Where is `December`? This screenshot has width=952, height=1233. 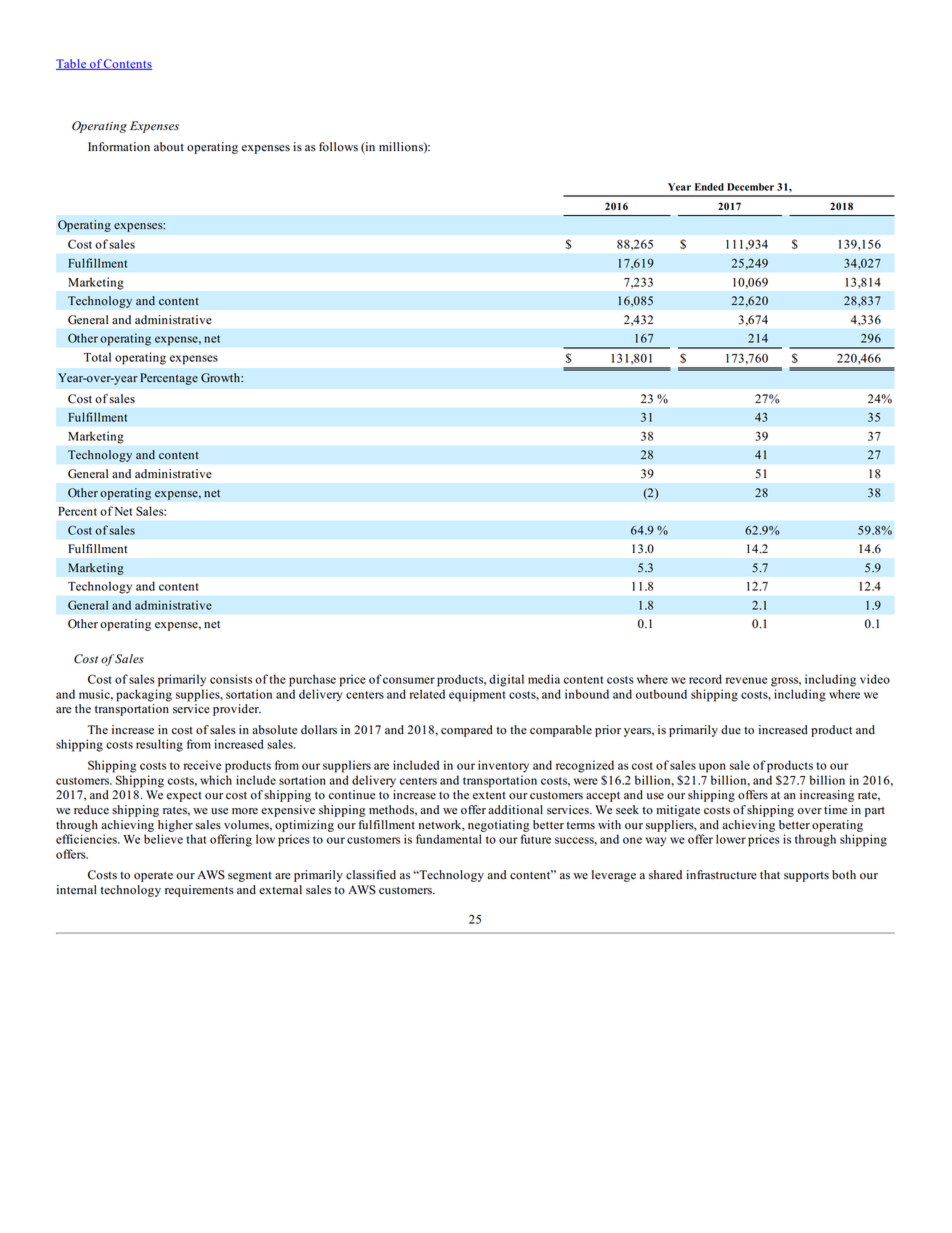
December is located at coordinates (750, 187).
